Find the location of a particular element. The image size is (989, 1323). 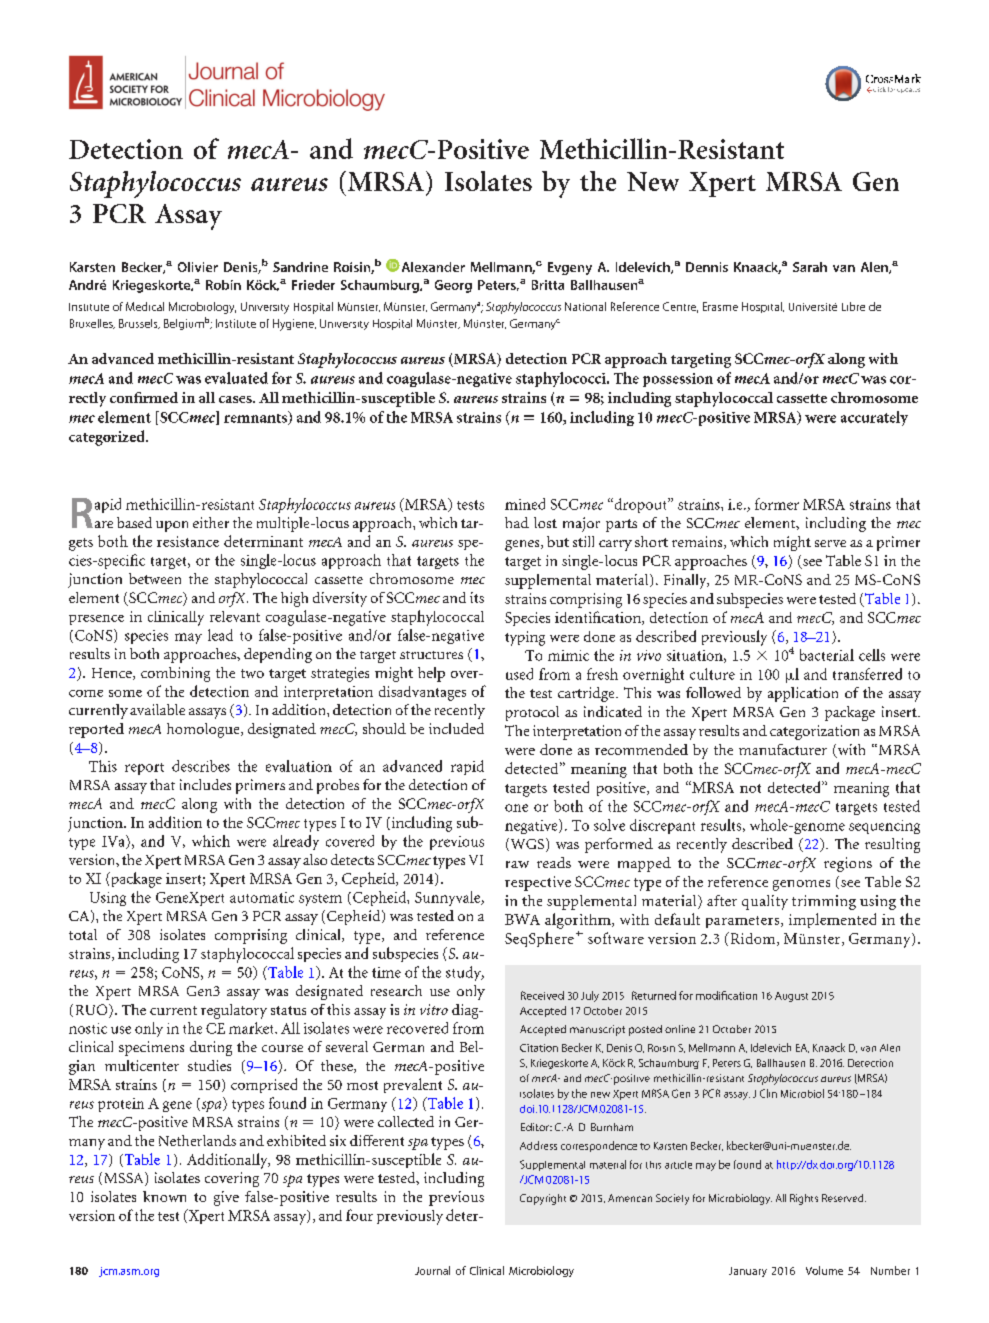

vitro is located at coordinates (434, 1009).
